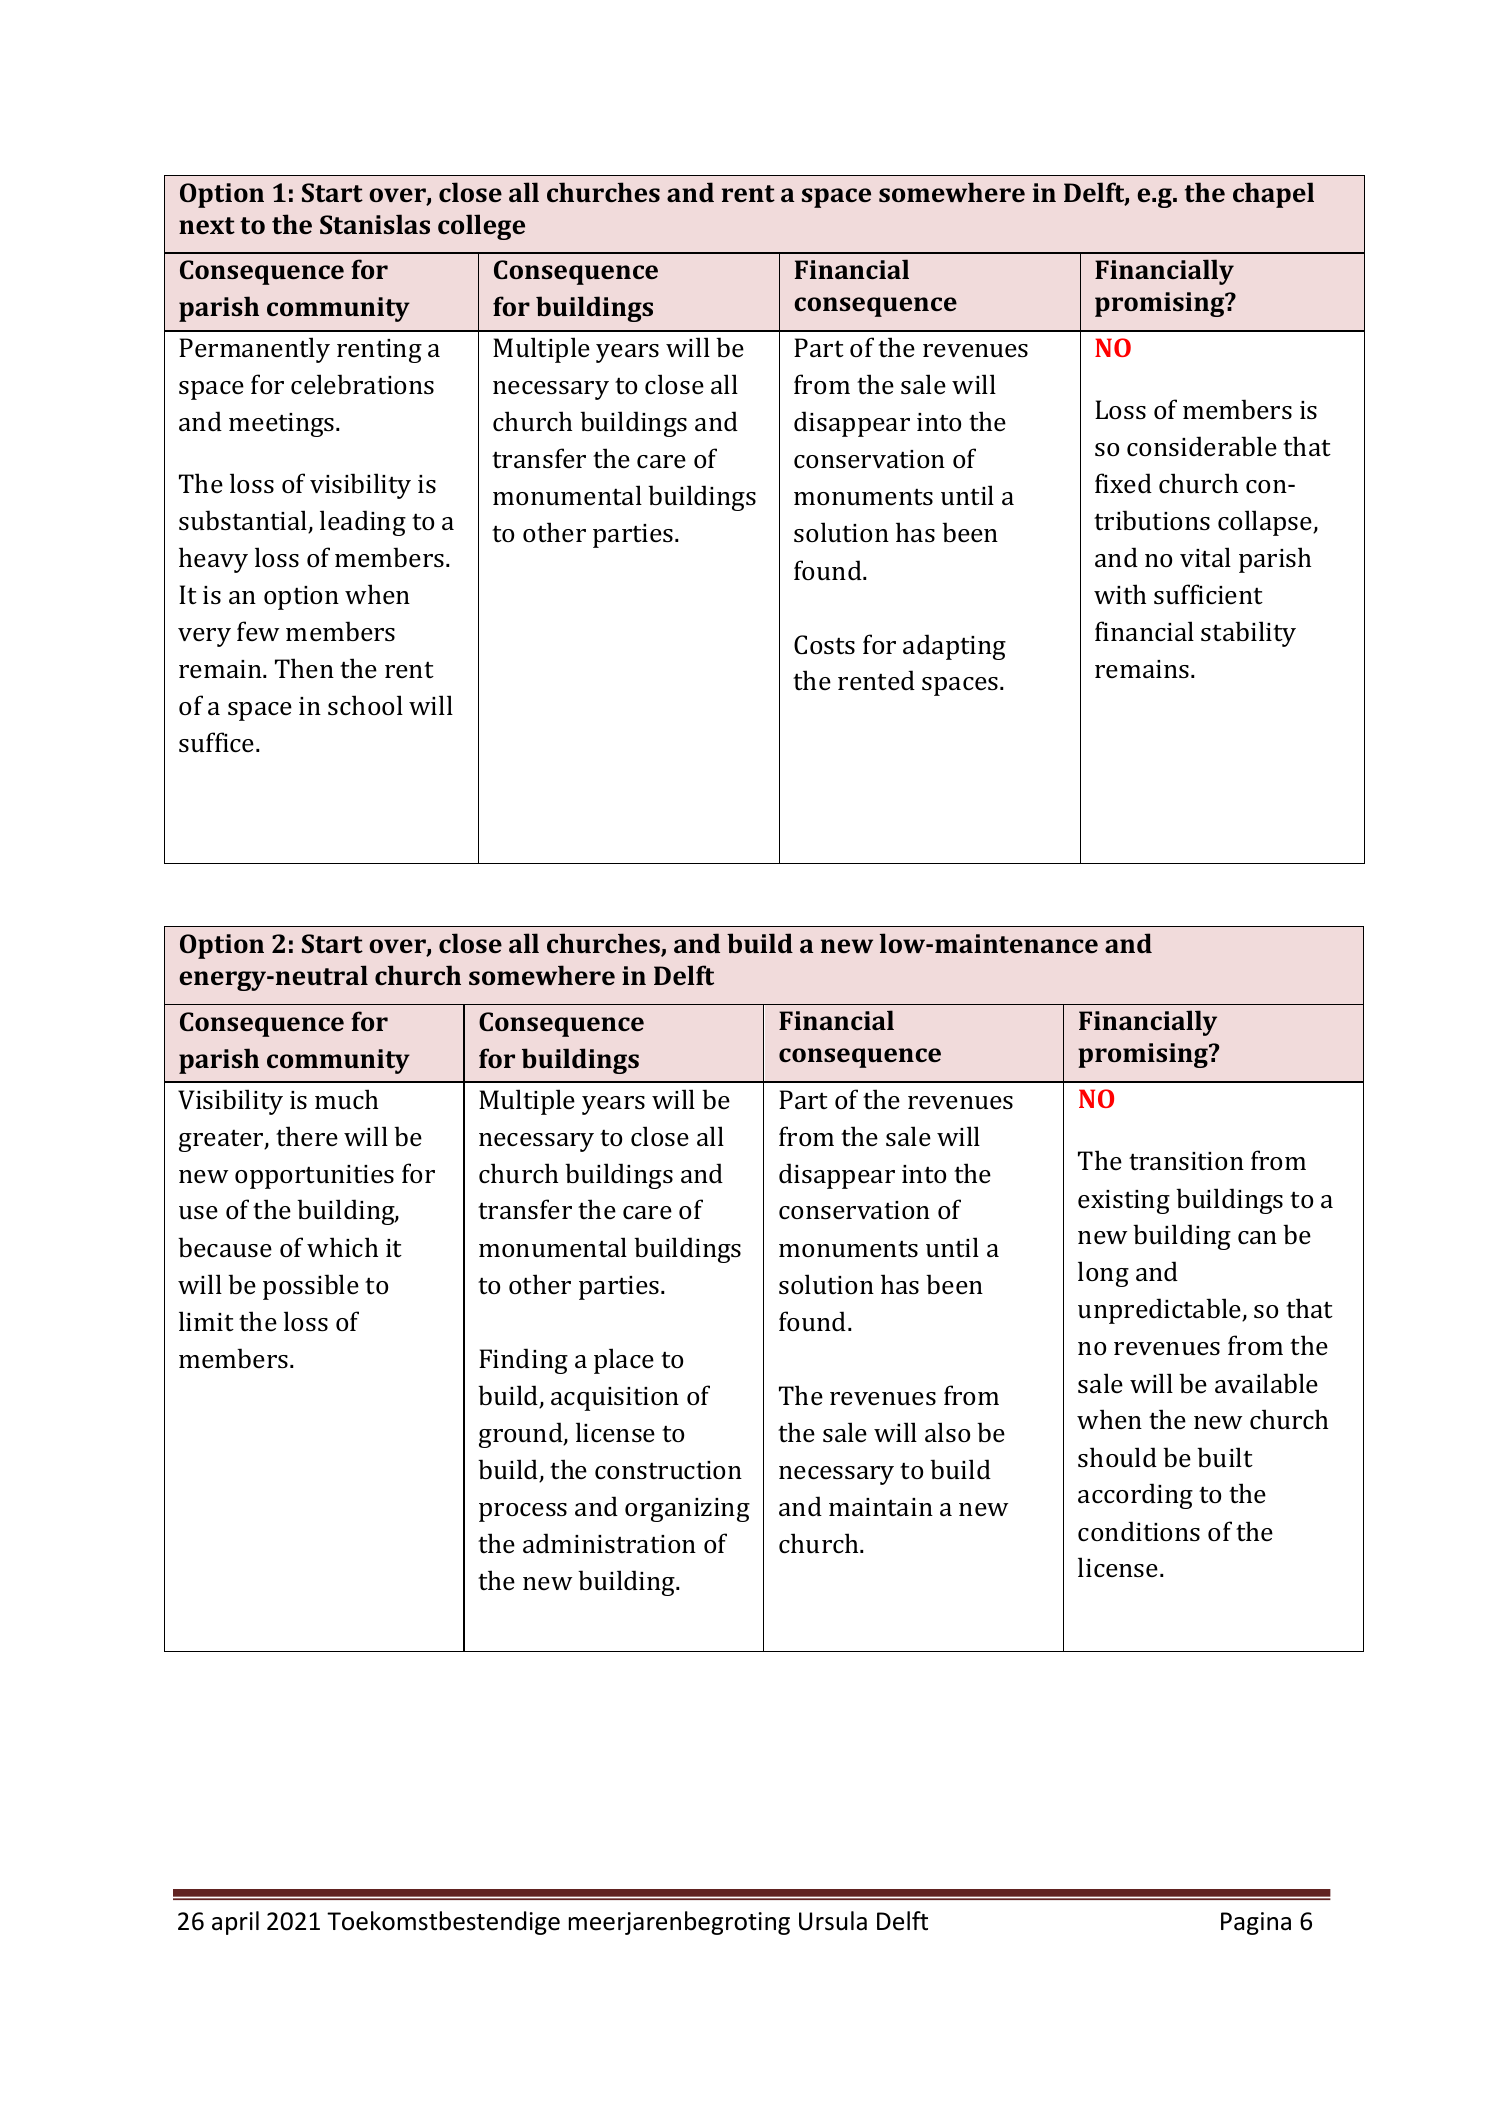  I want to click on transition, so click(1186, 1161).
